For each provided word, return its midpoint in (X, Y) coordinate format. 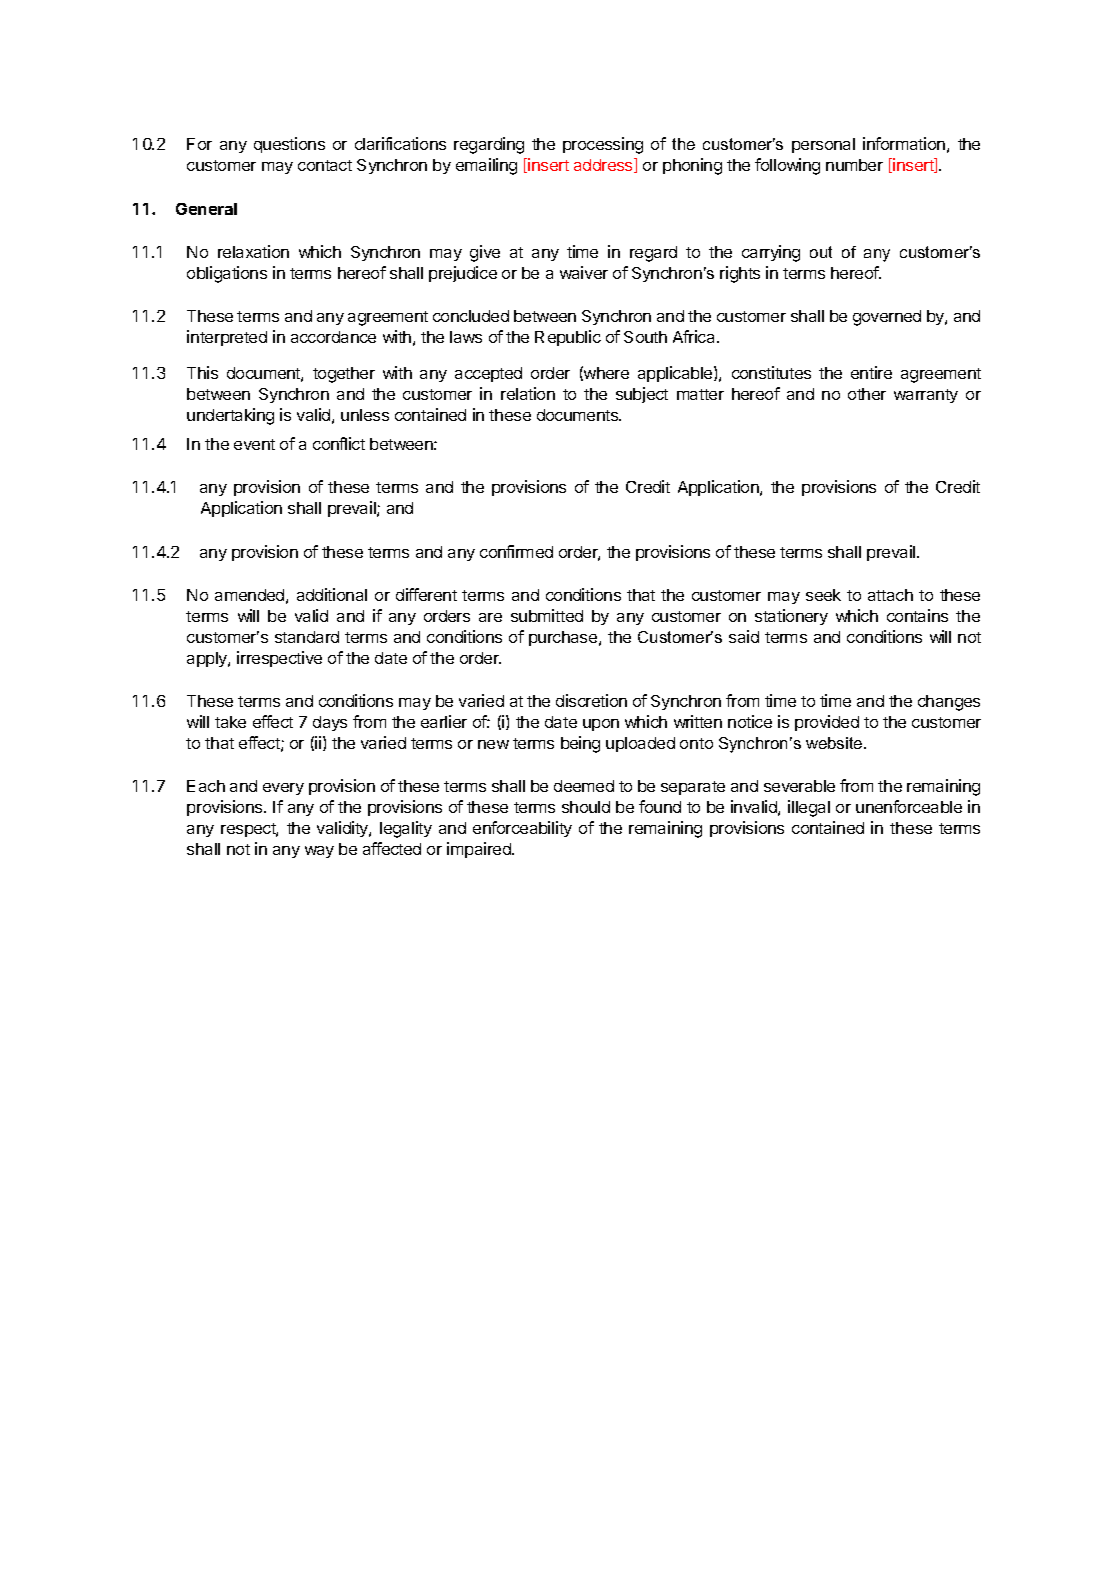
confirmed (516, 551)
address (604, 165)
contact (325, 165)
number (854, 165)
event (254, 444)
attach (890, 595)
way (319, 852)
